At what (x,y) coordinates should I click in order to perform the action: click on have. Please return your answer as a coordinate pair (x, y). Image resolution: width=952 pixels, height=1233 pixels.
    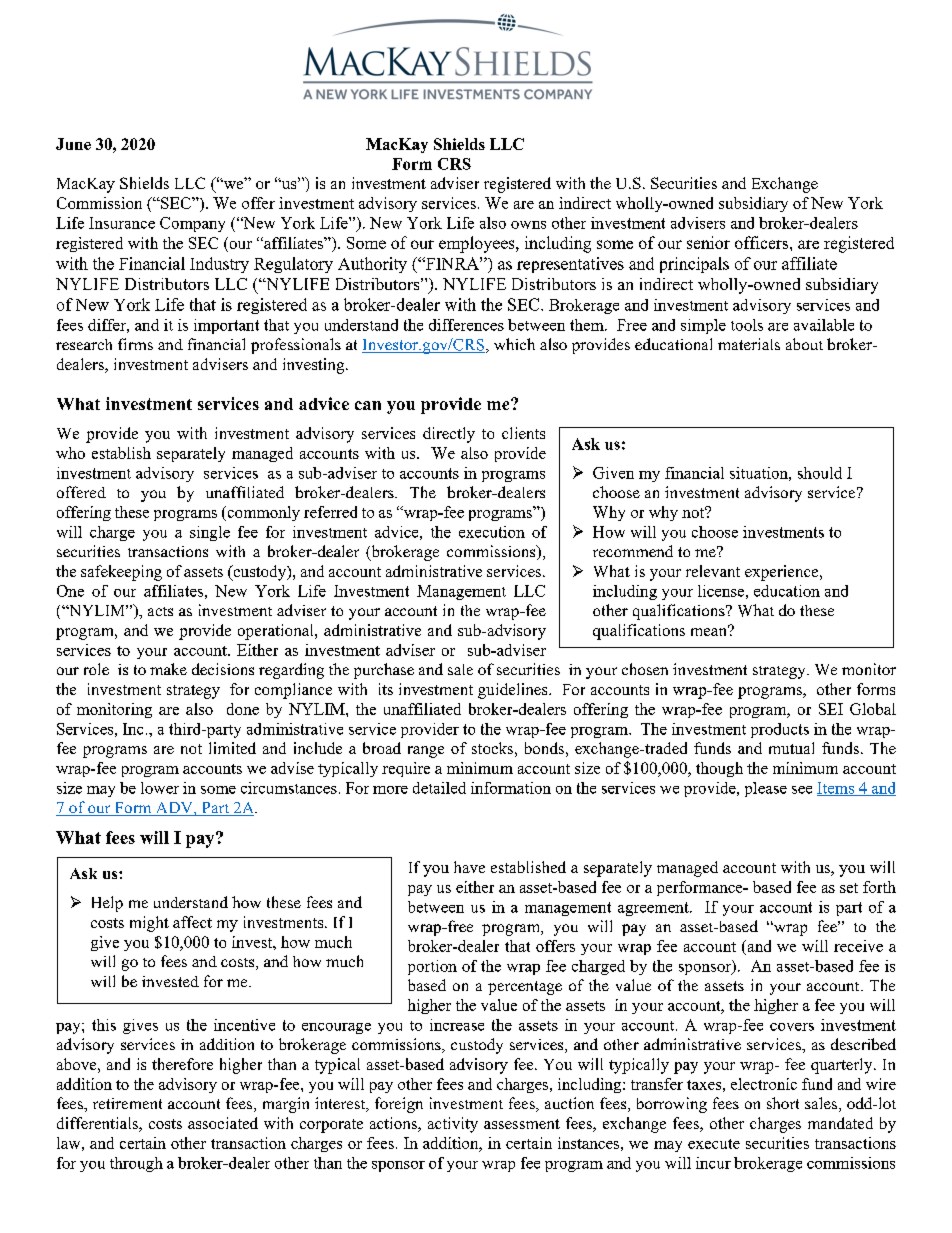
    Looking at the image, I should click on (469, 867).
